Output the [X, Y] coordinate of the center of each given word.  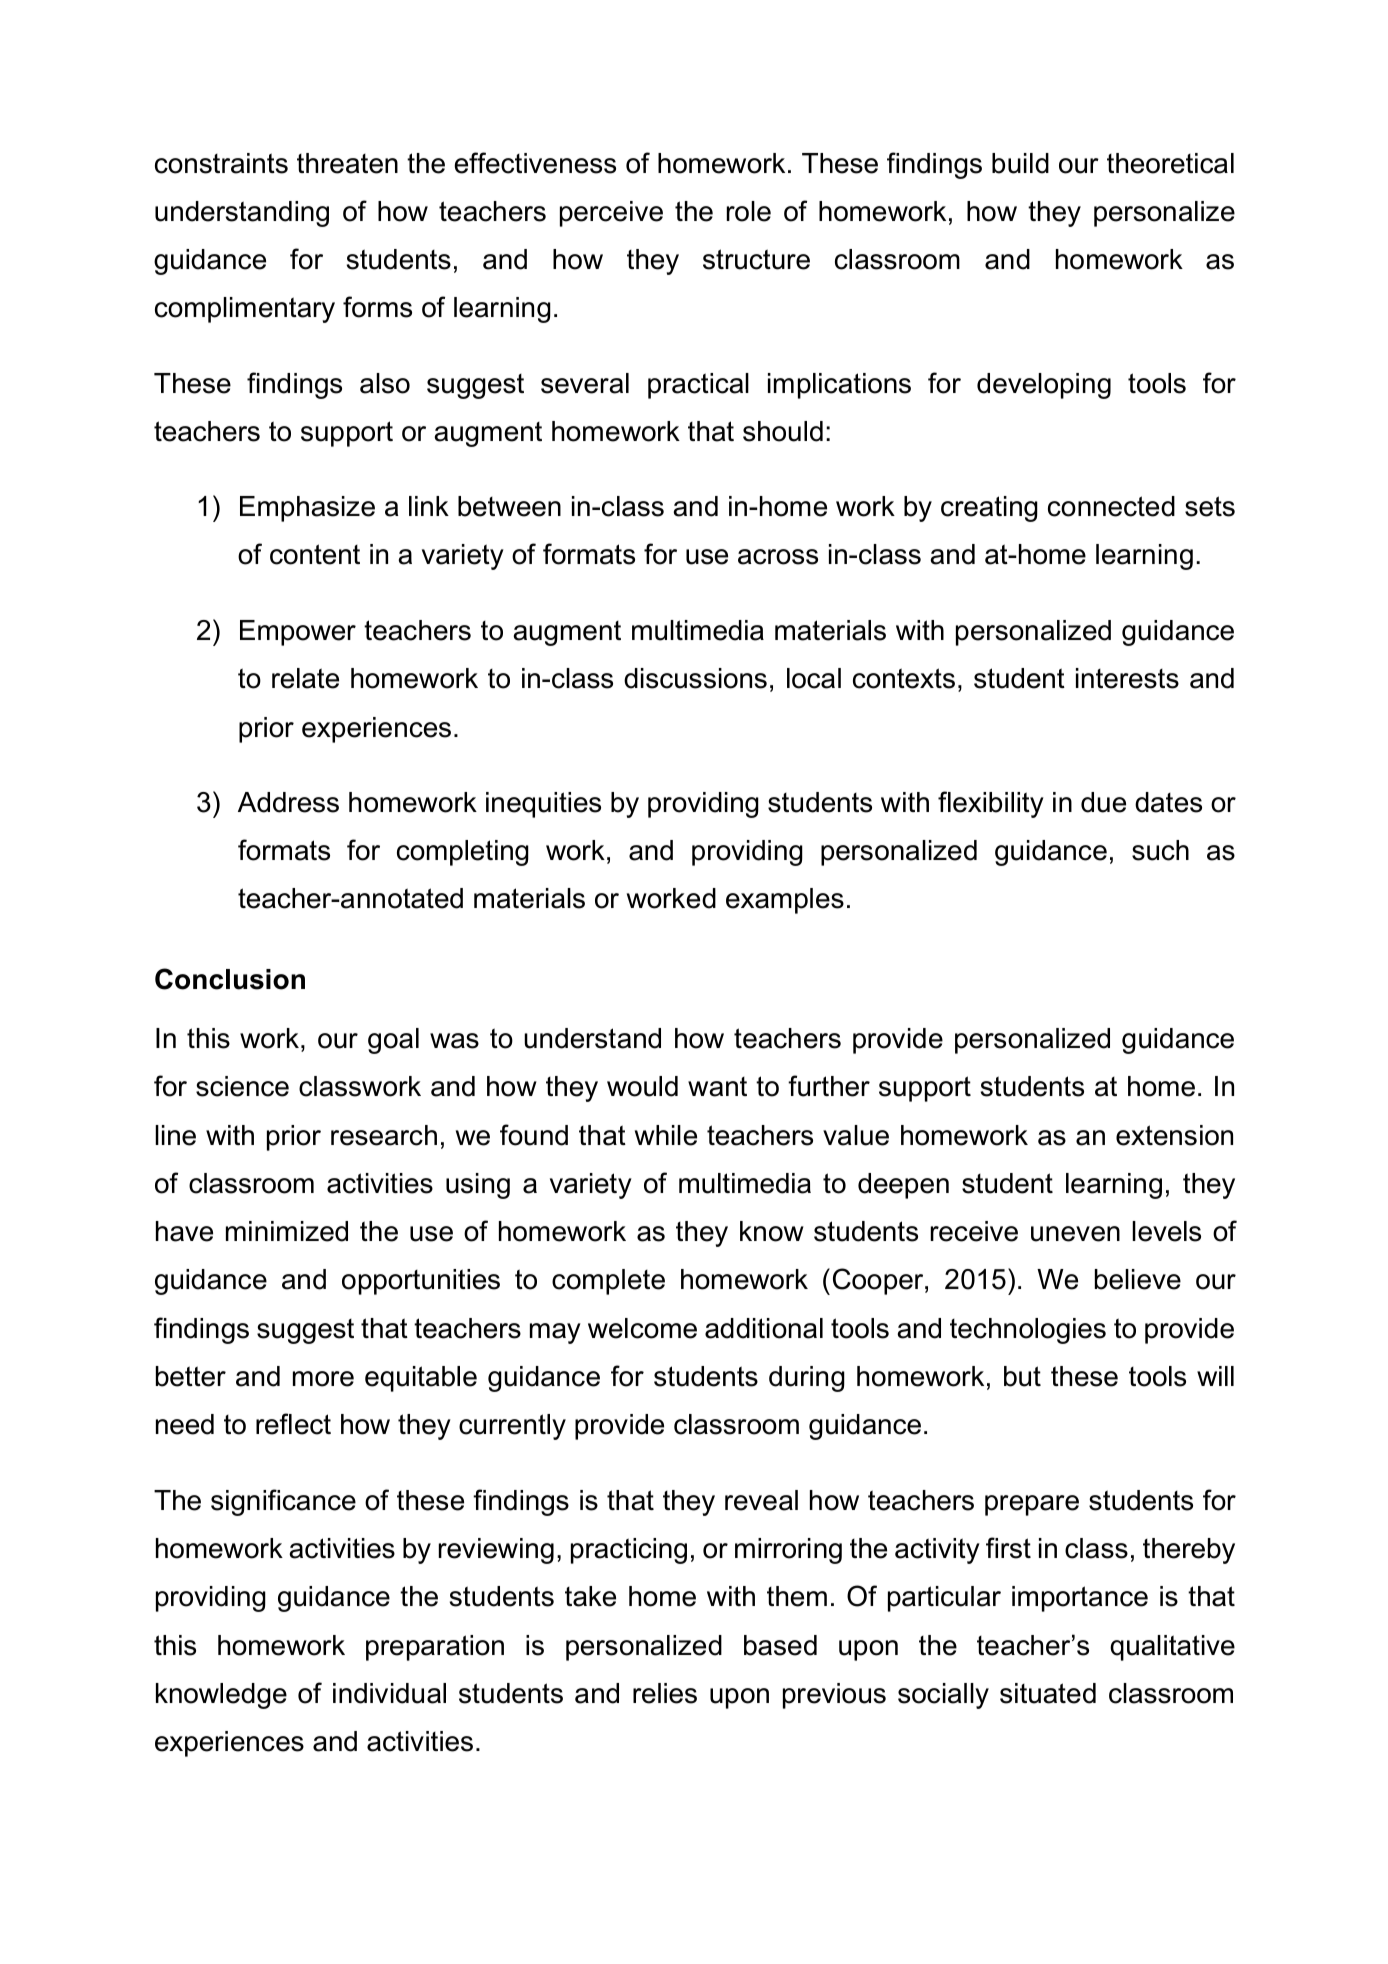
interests [1127, 678]
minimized [287, 1231]
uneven [1075, 1234]
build [1020, 163]
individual [389, 1693]
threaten [347, 163]
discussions [695, 678]
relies [665, 1693]
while [666, 1135]
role [749, 211]
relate [305, 678]
